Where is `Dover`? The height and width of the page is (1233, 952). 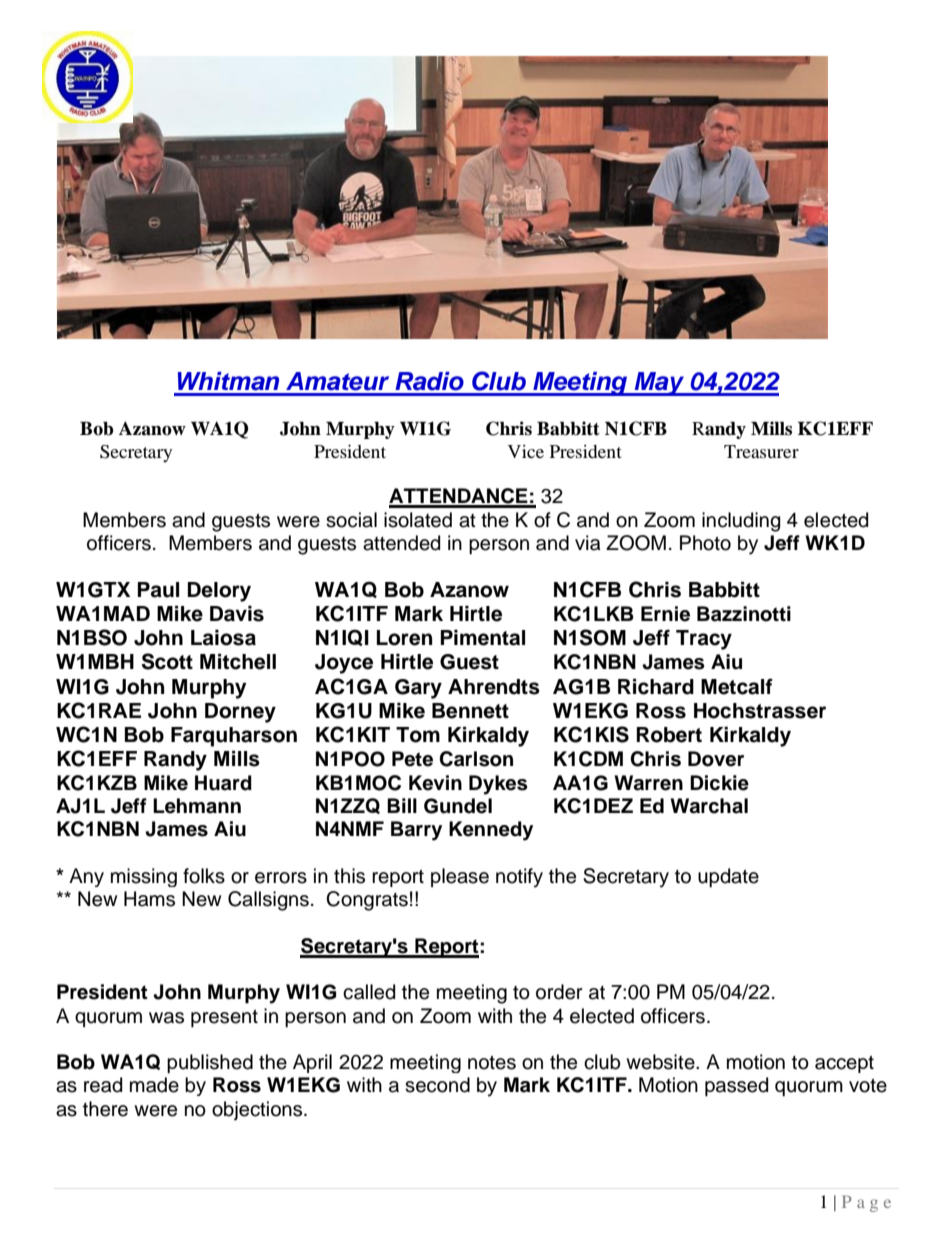 Dover is located at coordinates (716, 759).
